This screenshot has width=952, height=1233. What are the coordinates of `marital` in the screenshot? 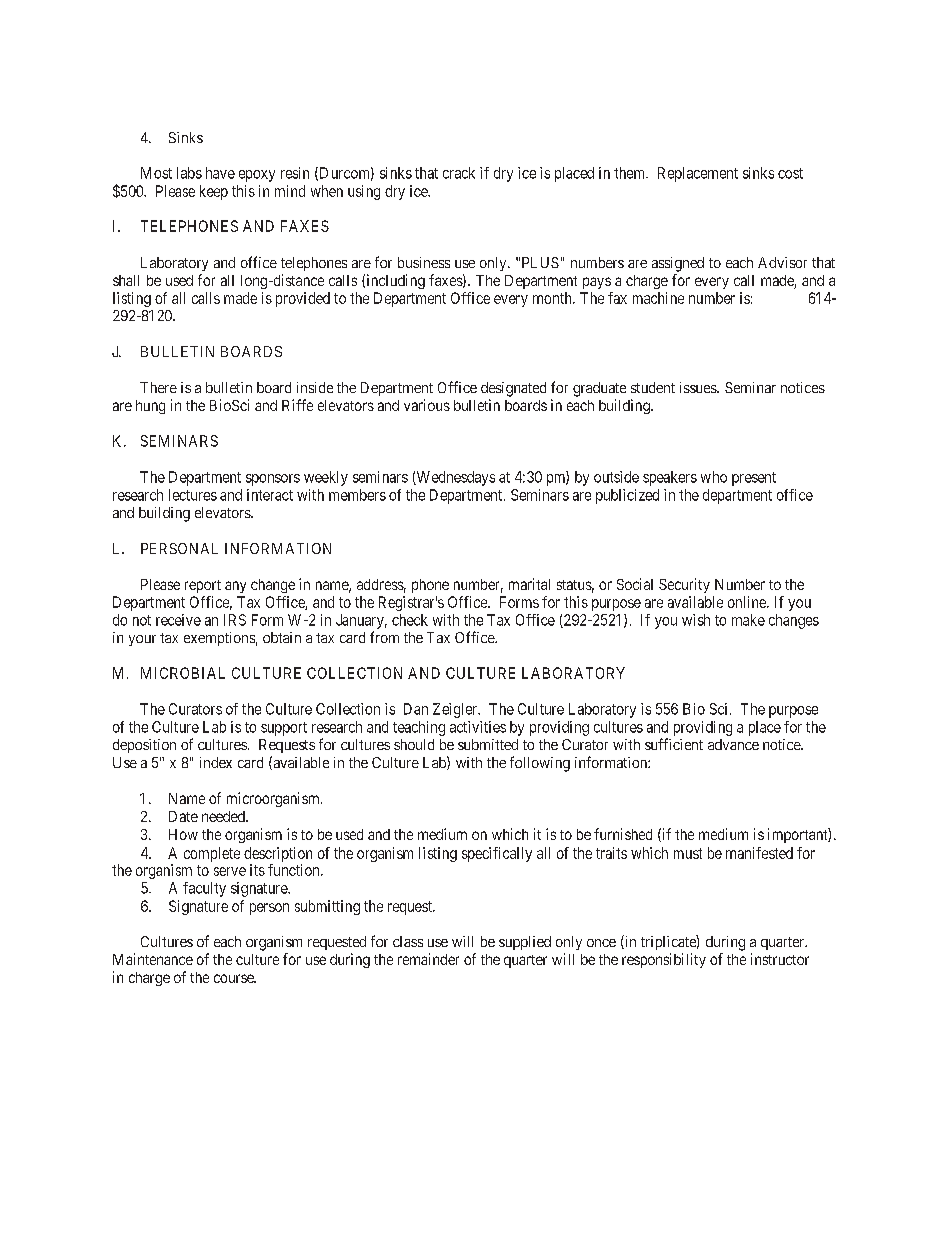 It's located at (529, 584).
